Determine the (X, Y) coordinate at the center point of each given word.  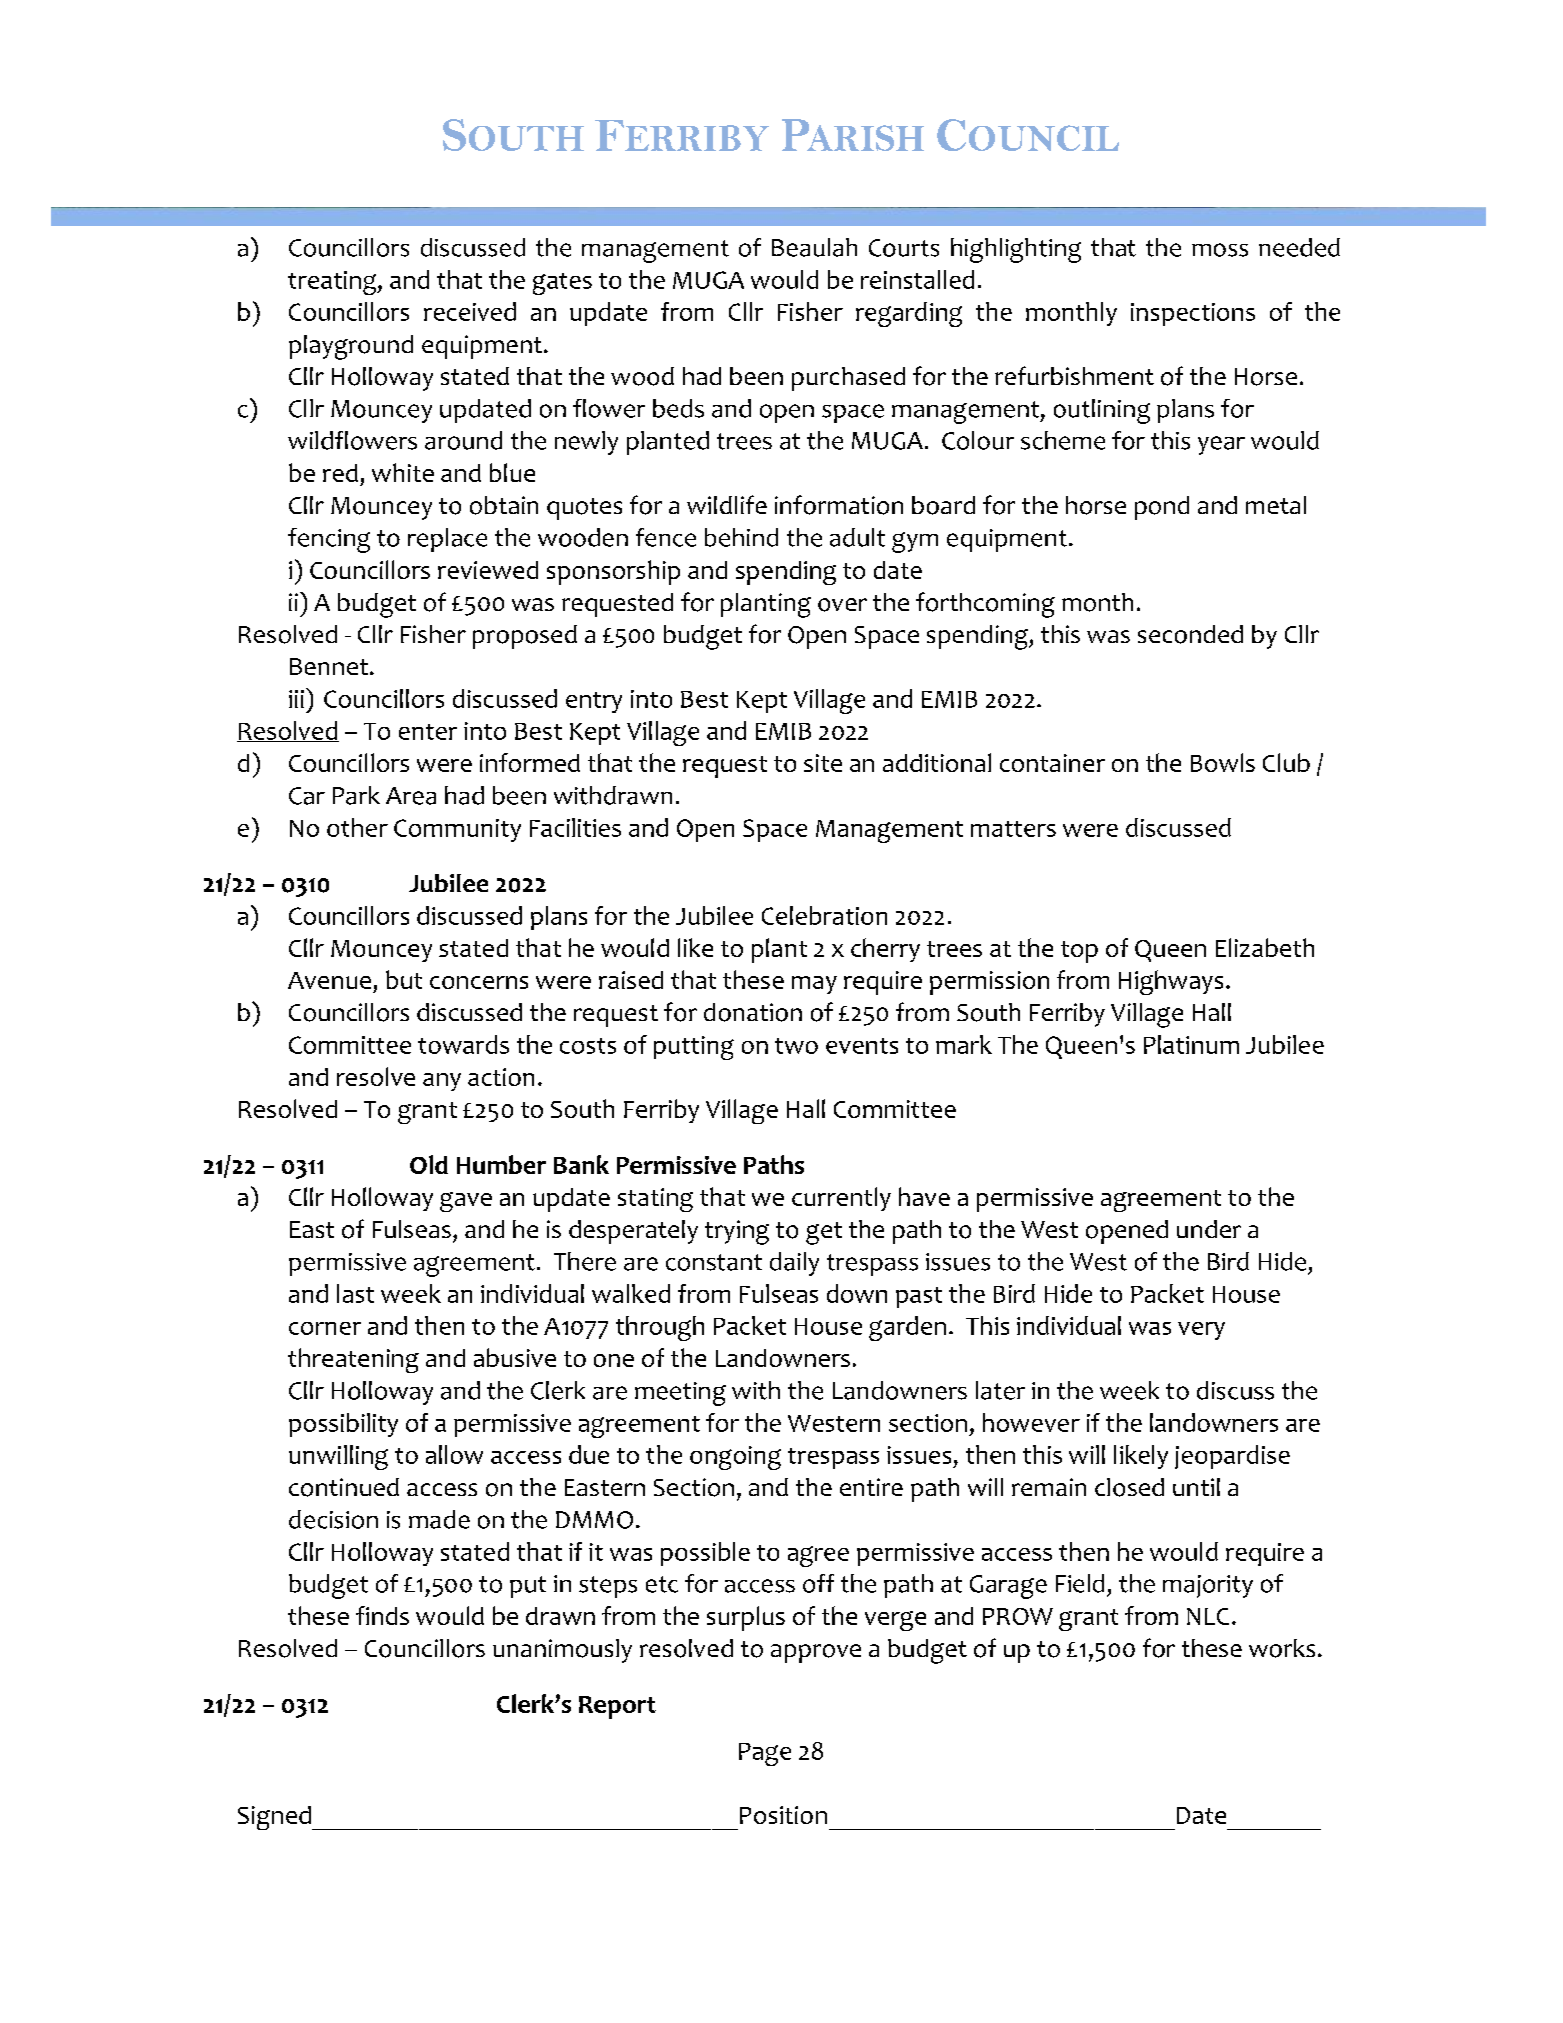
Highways (1171, 982)
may (814, 985)
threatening (353, 1360)
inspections (1193, 314)
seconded (1190, 634)
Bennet (330, 666)
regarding (909, 314)
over (842, 605)
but (404, 979)
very (1201, 1331)
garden (907, 1328)
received (470, 311)
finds (382, 1615)
